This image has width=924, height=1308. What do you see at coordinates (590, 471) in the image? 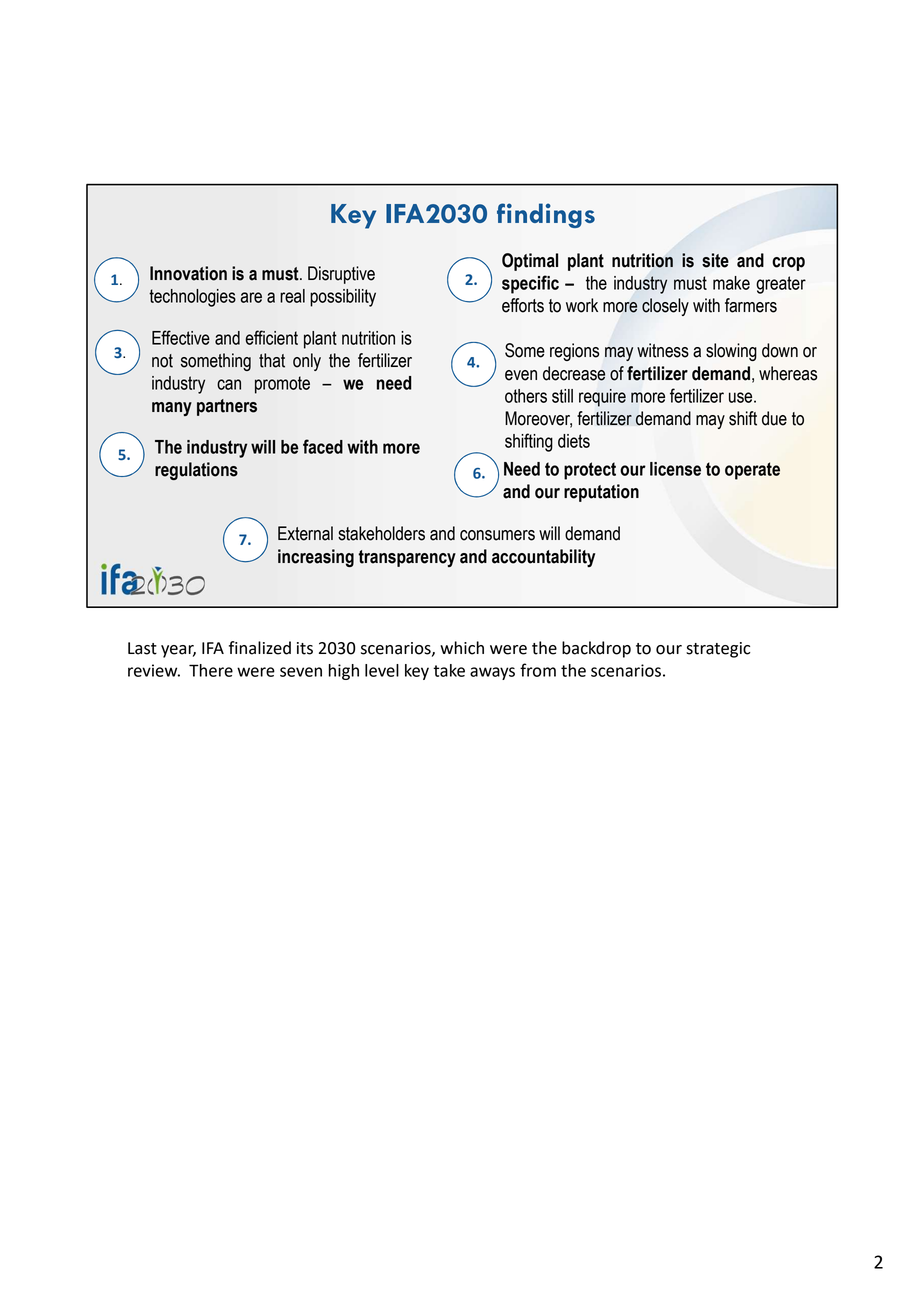
I see `protect` at bounding box center [590, 471].
